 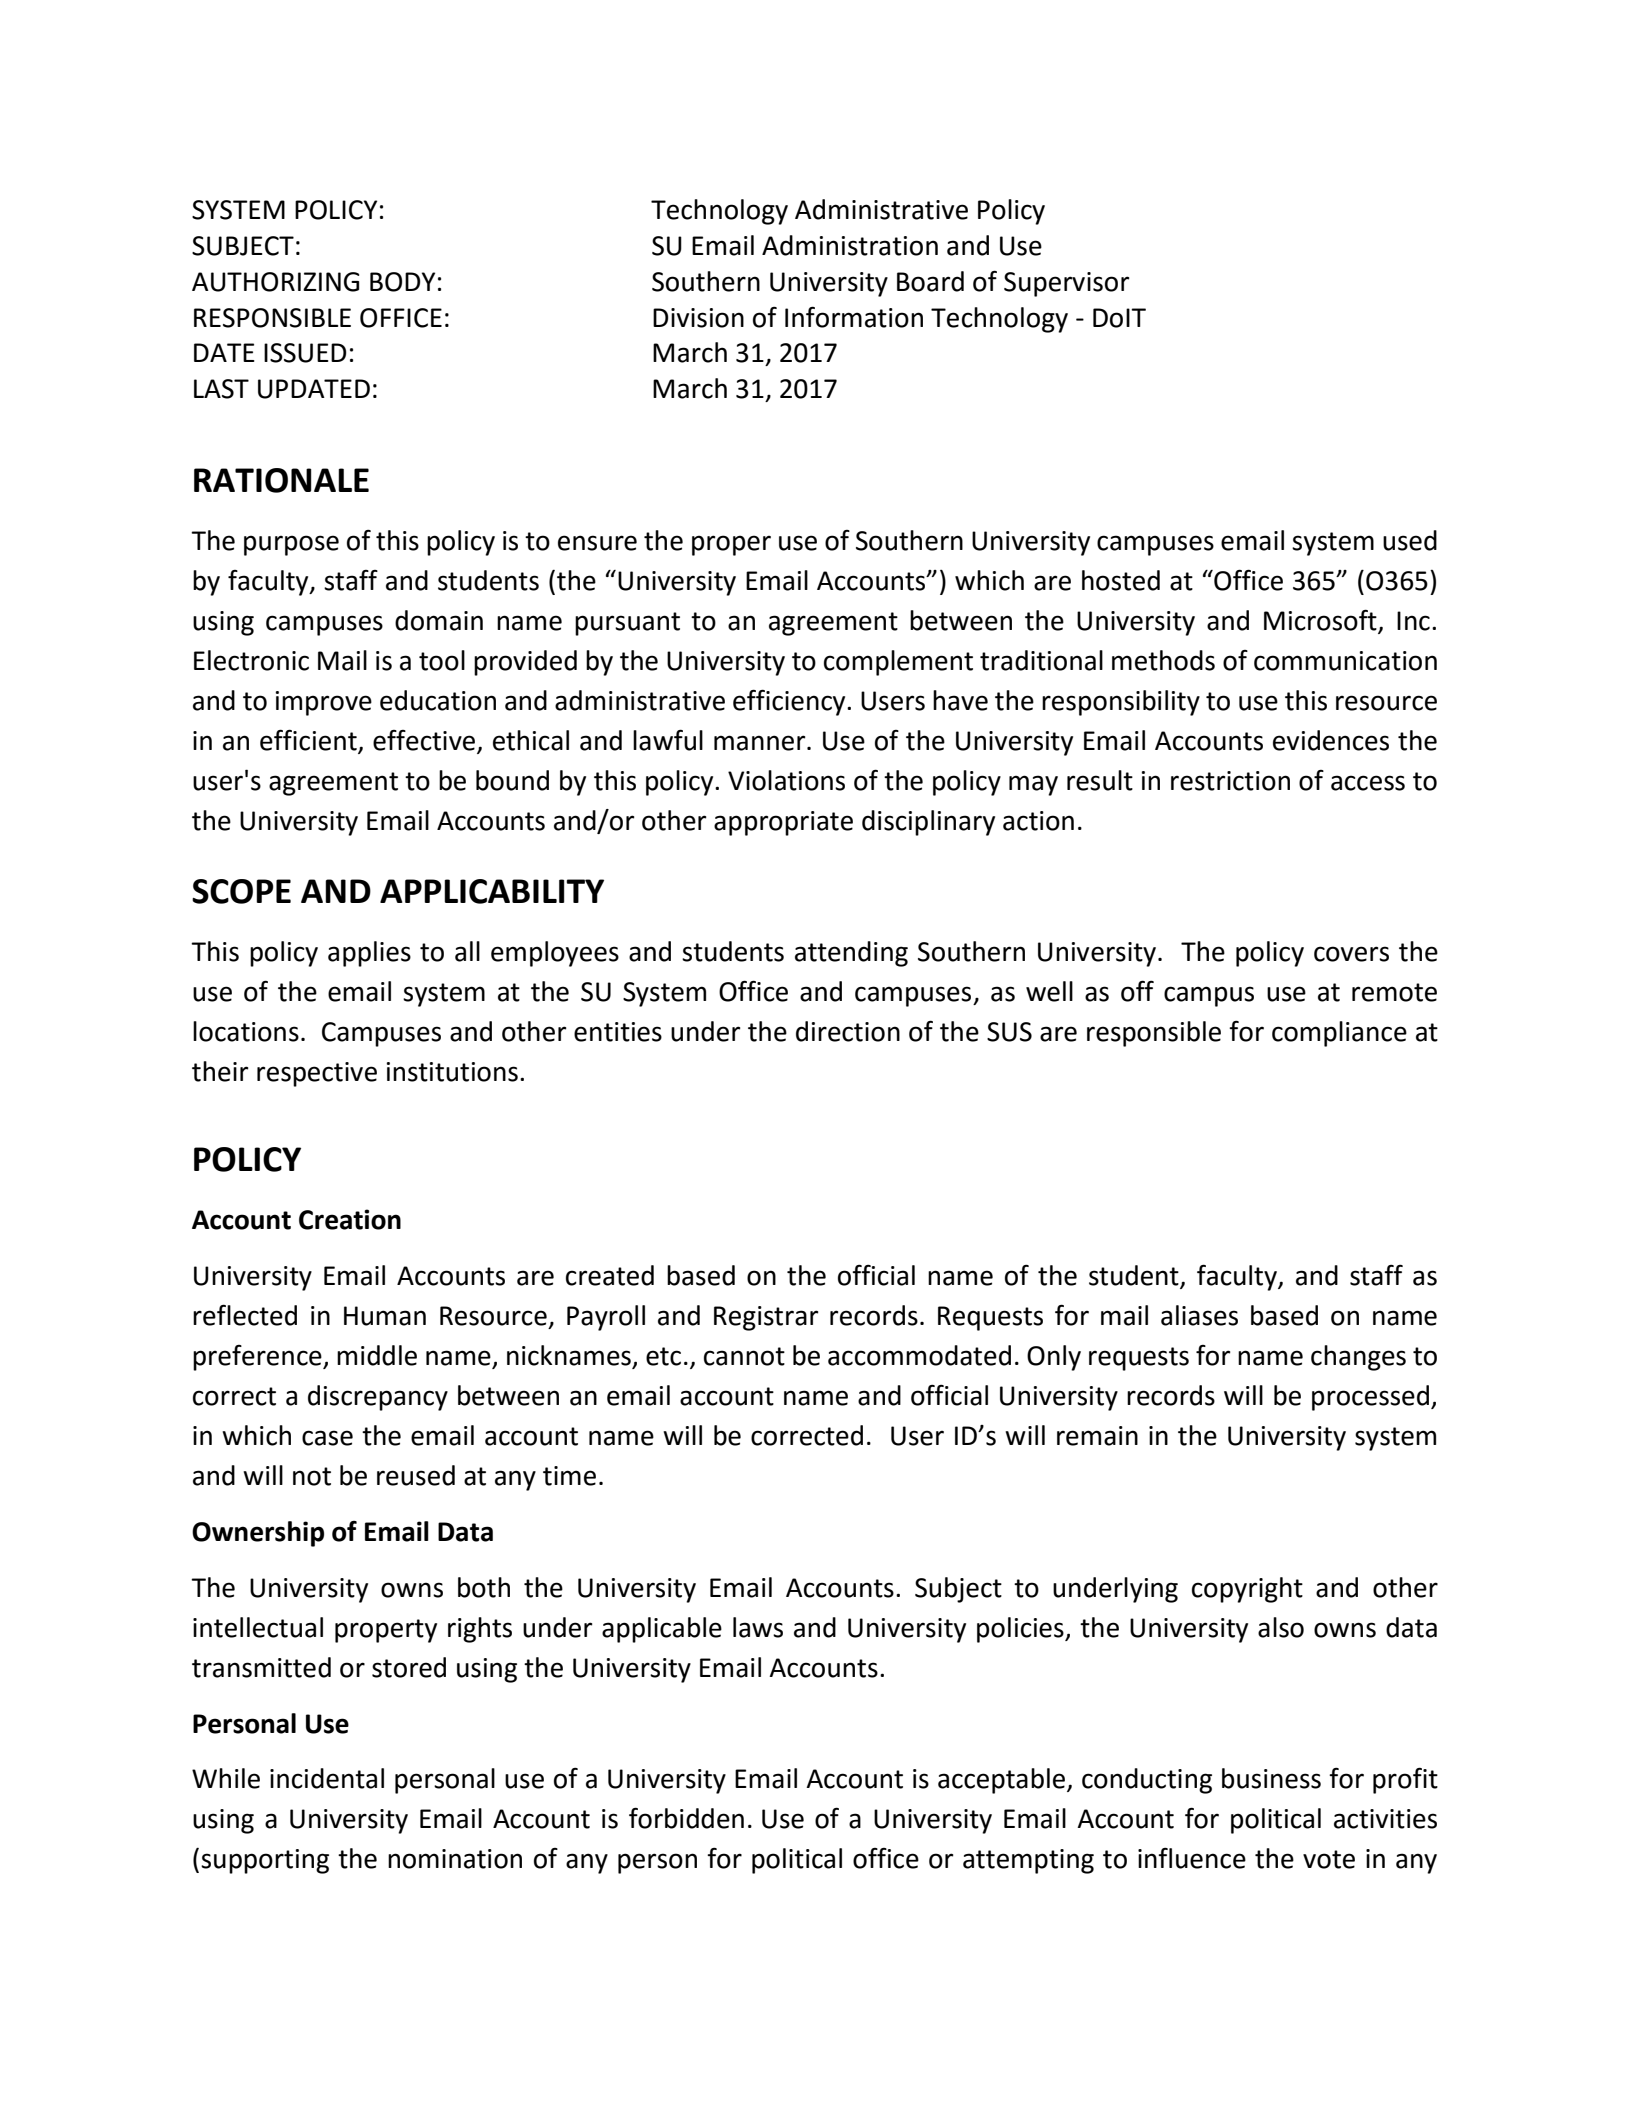 What do you see at coordinates (848, 1031) in the page?
I see `direction` at bounding box center [848, 1031].
